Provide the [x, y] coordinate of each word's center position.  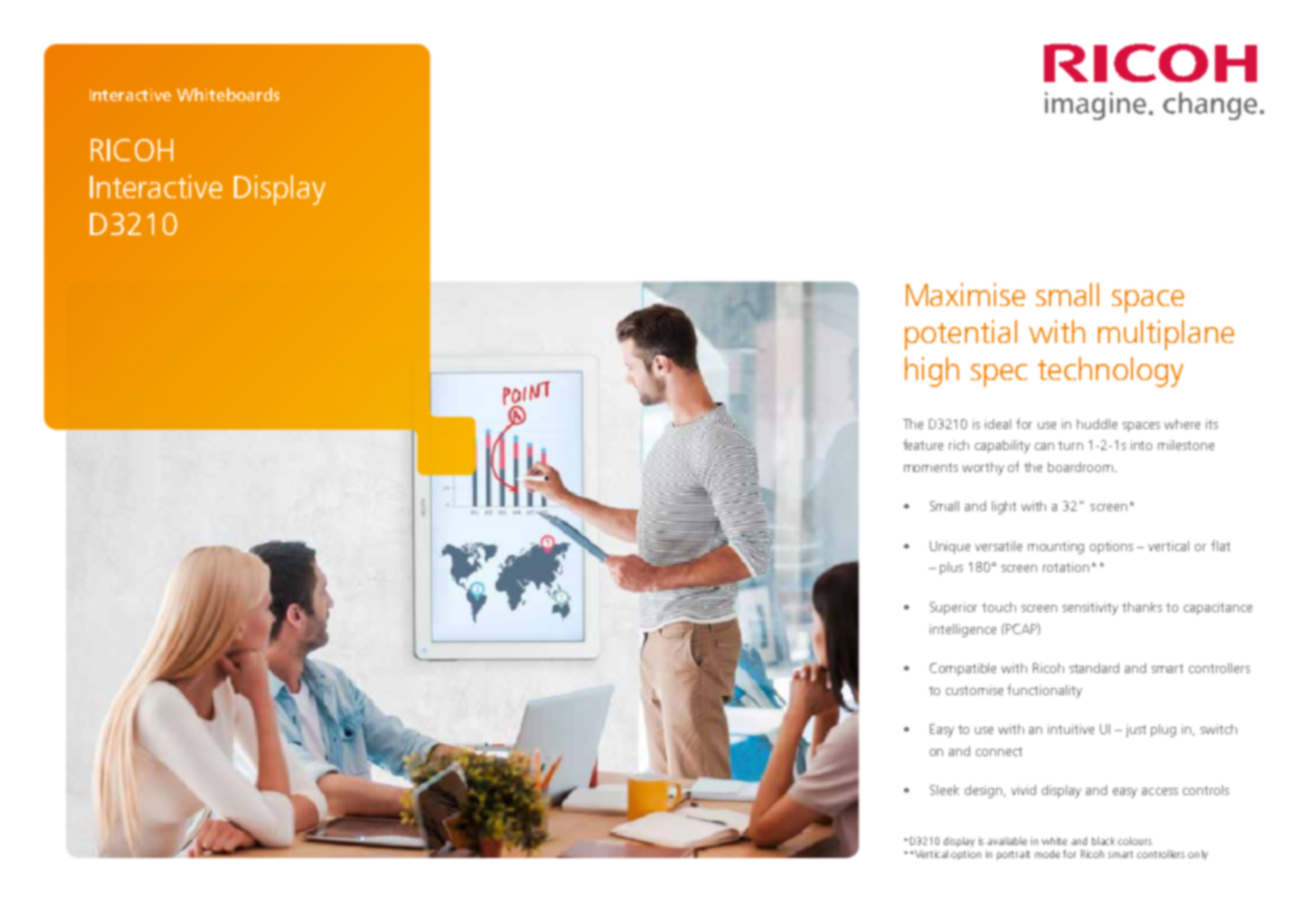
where [1182, 424]
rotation [1066, 567]
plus [951, 568]
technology [1110, 372]
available [1007, 841]
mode [1047, 854]
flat [1220, 545]
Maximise [965, 294]
